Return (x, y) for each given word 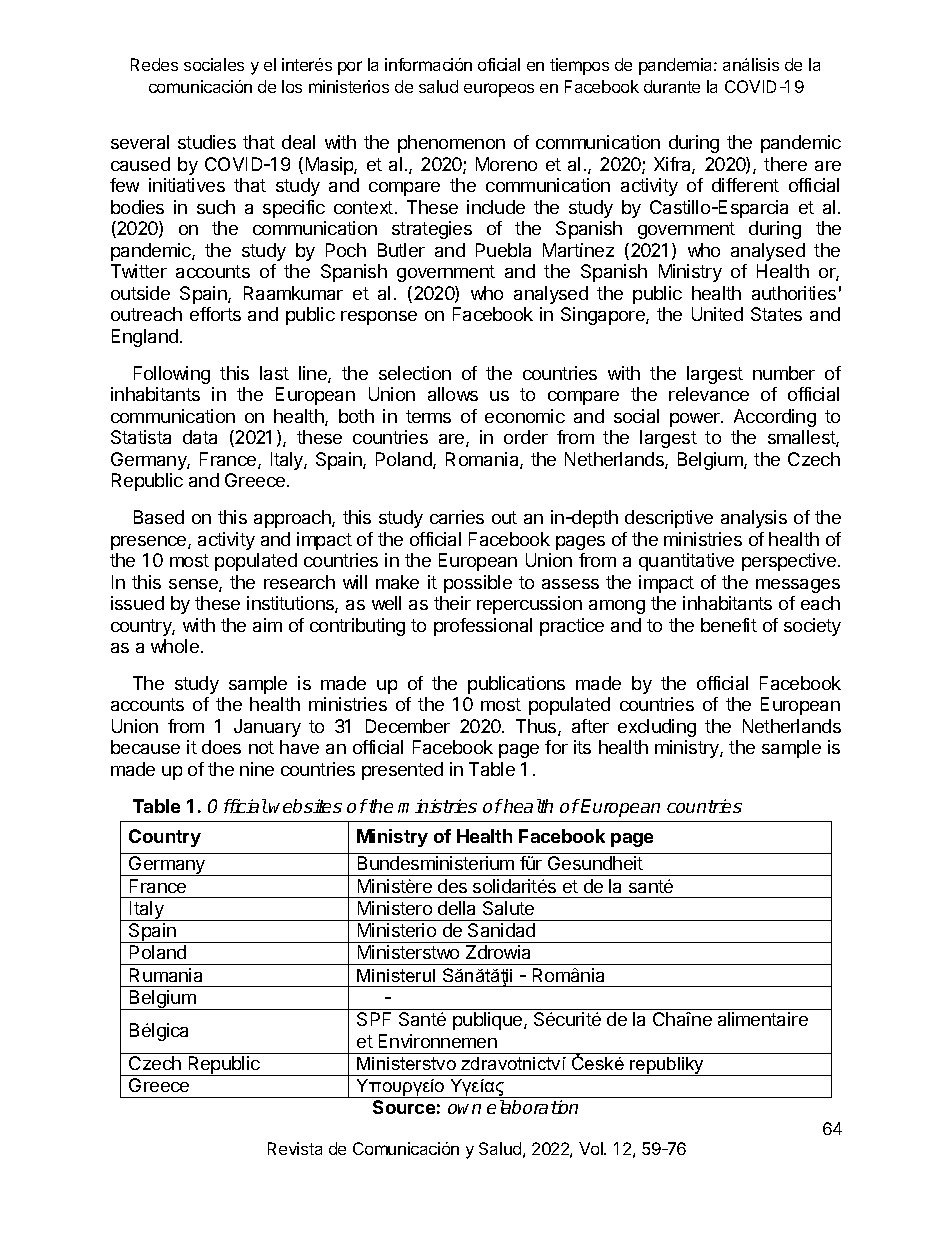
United (717, 314)
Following (172, 375)
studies (207, 142)
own (464, 1109)
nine (257, 769)
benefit (729, 625)
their (452, 603)
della (456, 908)
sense (194, 585)
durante (672, 86)
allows (453, 394)
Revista (295, 1148)
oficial (499, 64)
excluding (657, 728)
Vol (592, 1148)
